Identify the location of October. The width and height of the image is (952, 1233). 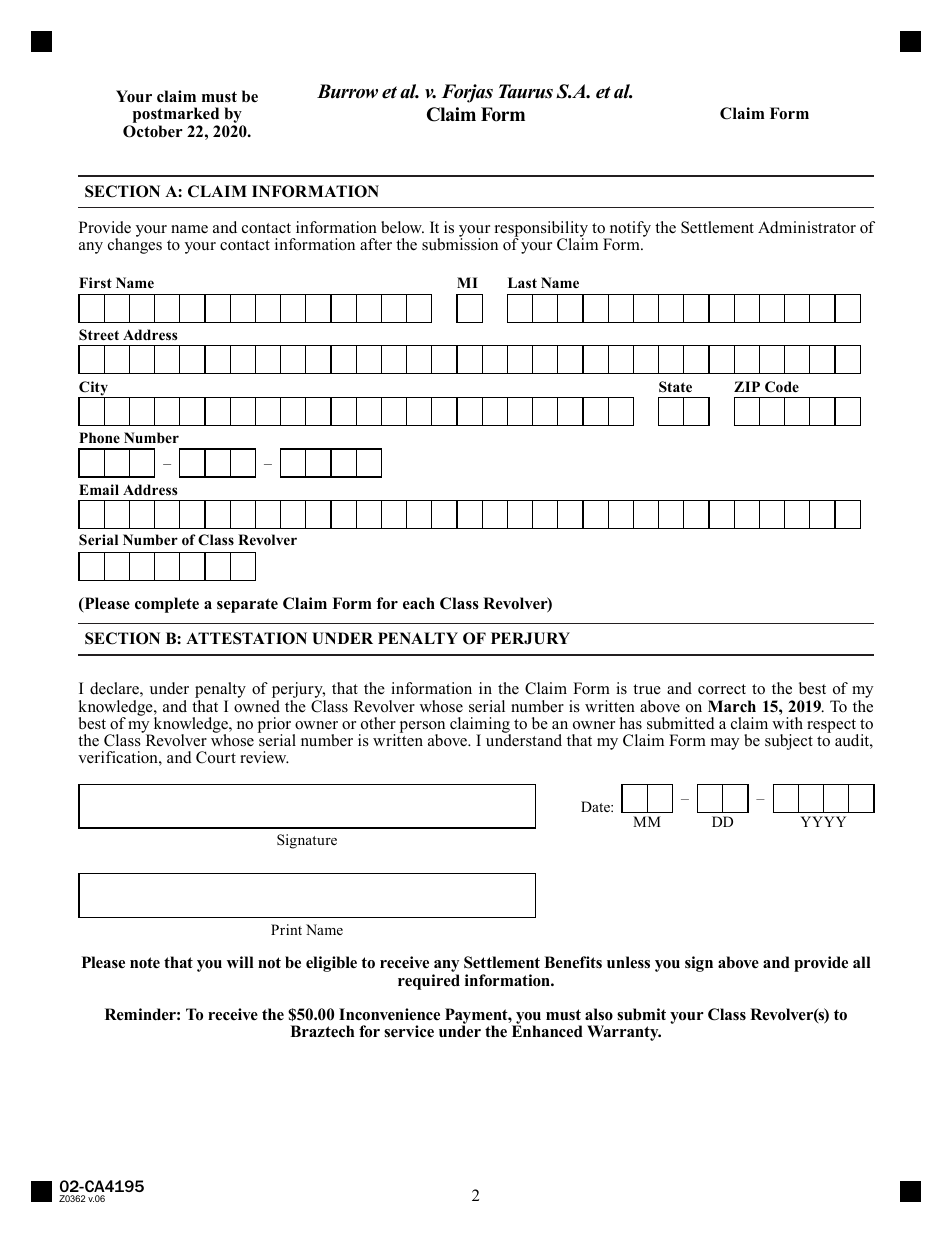
(153, 131).
